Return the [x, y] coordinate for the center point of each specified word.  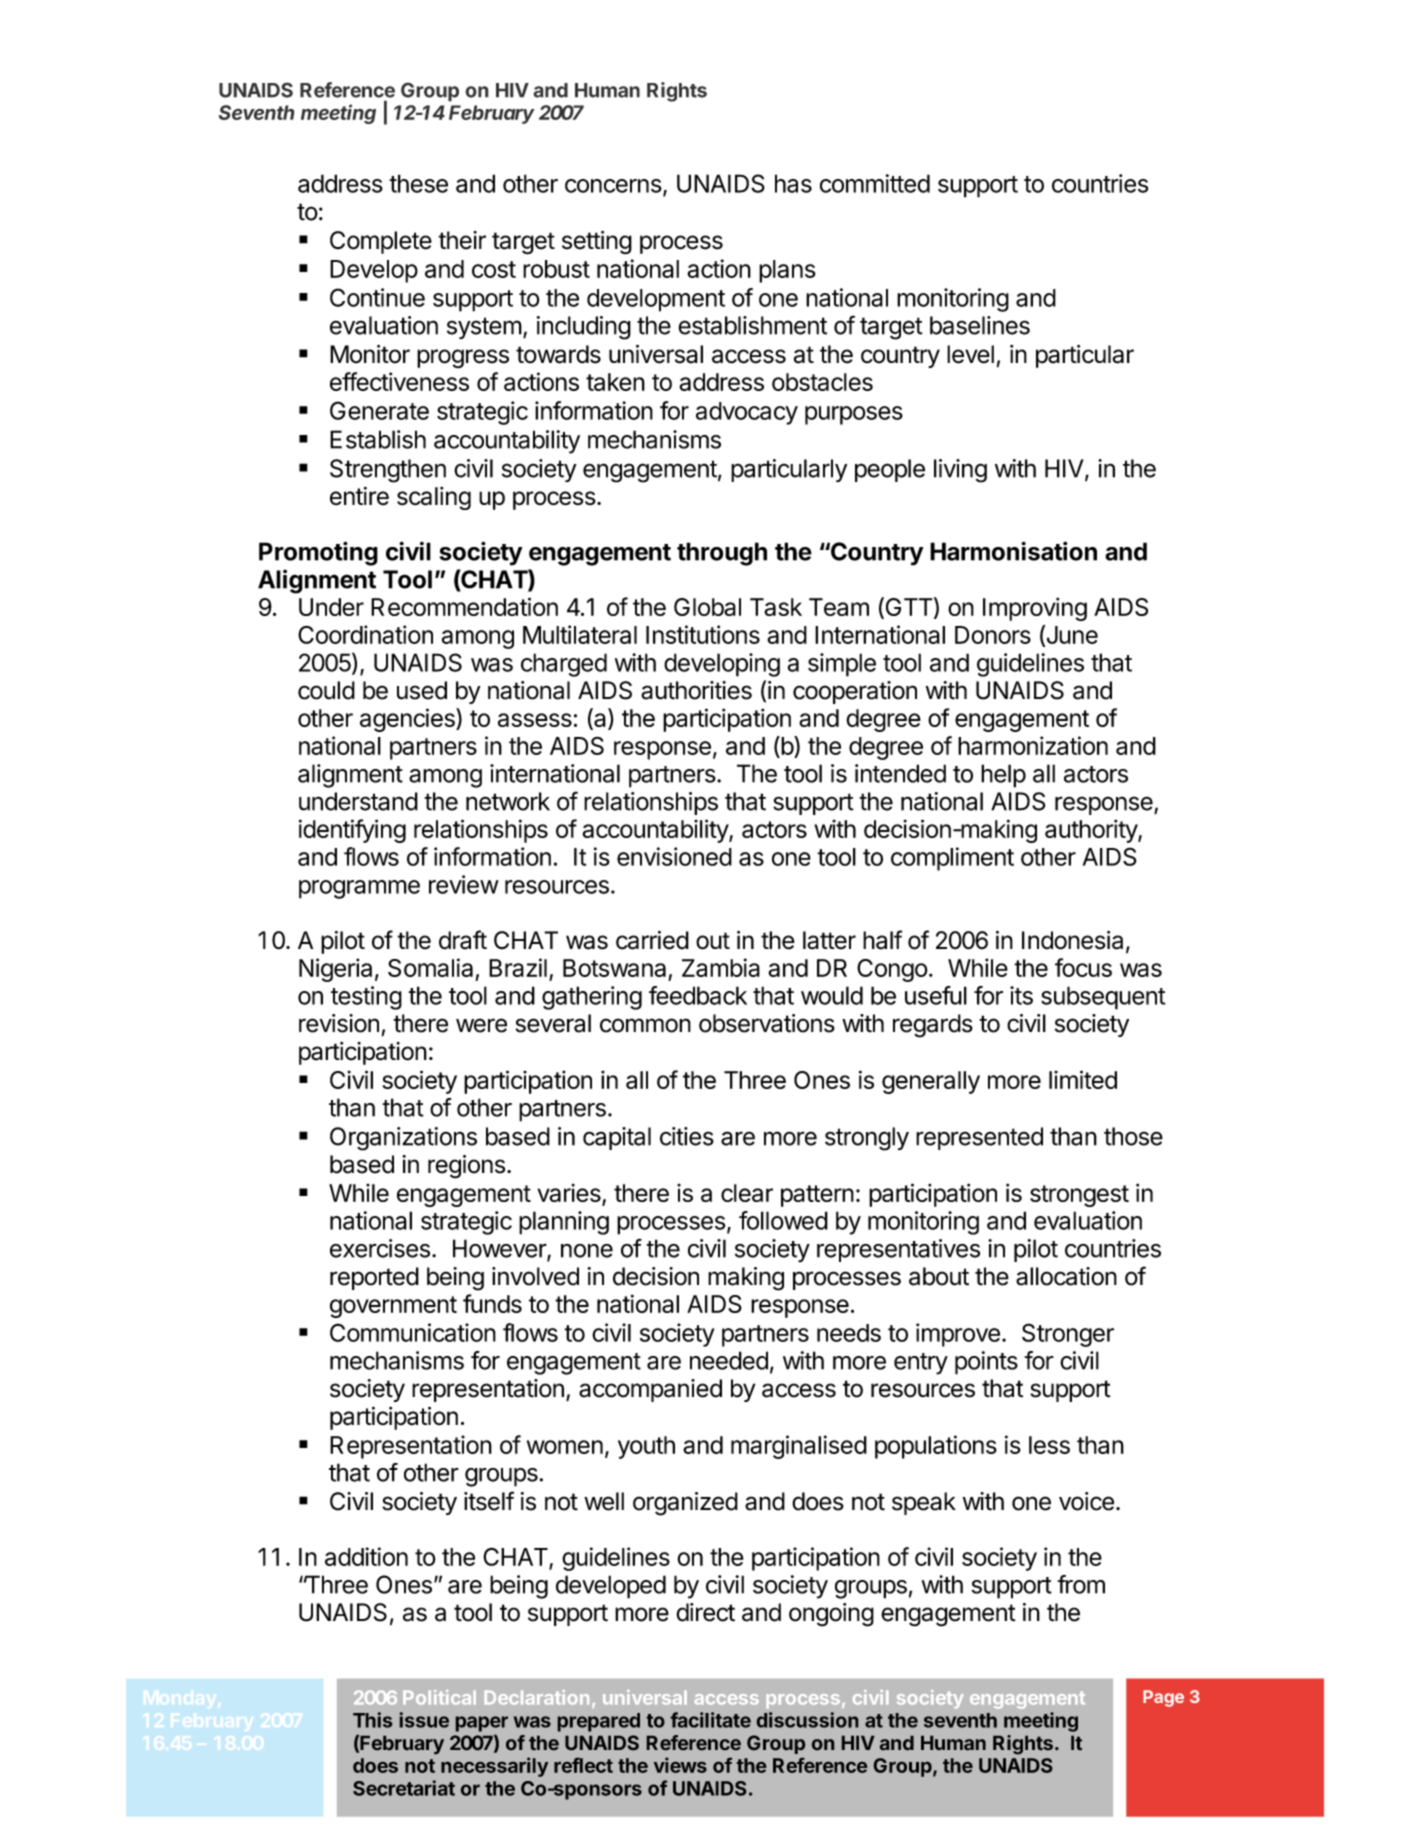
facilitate [711, 1720]
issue [424, 1720]
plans [787, 271]
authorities [696, 690]
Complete [381, 242]
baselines [980, 325]
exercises [380, 1248]
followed [783, 1220]
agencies [408, 720]
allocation [1066, 1276]
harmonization [1033, 745]
